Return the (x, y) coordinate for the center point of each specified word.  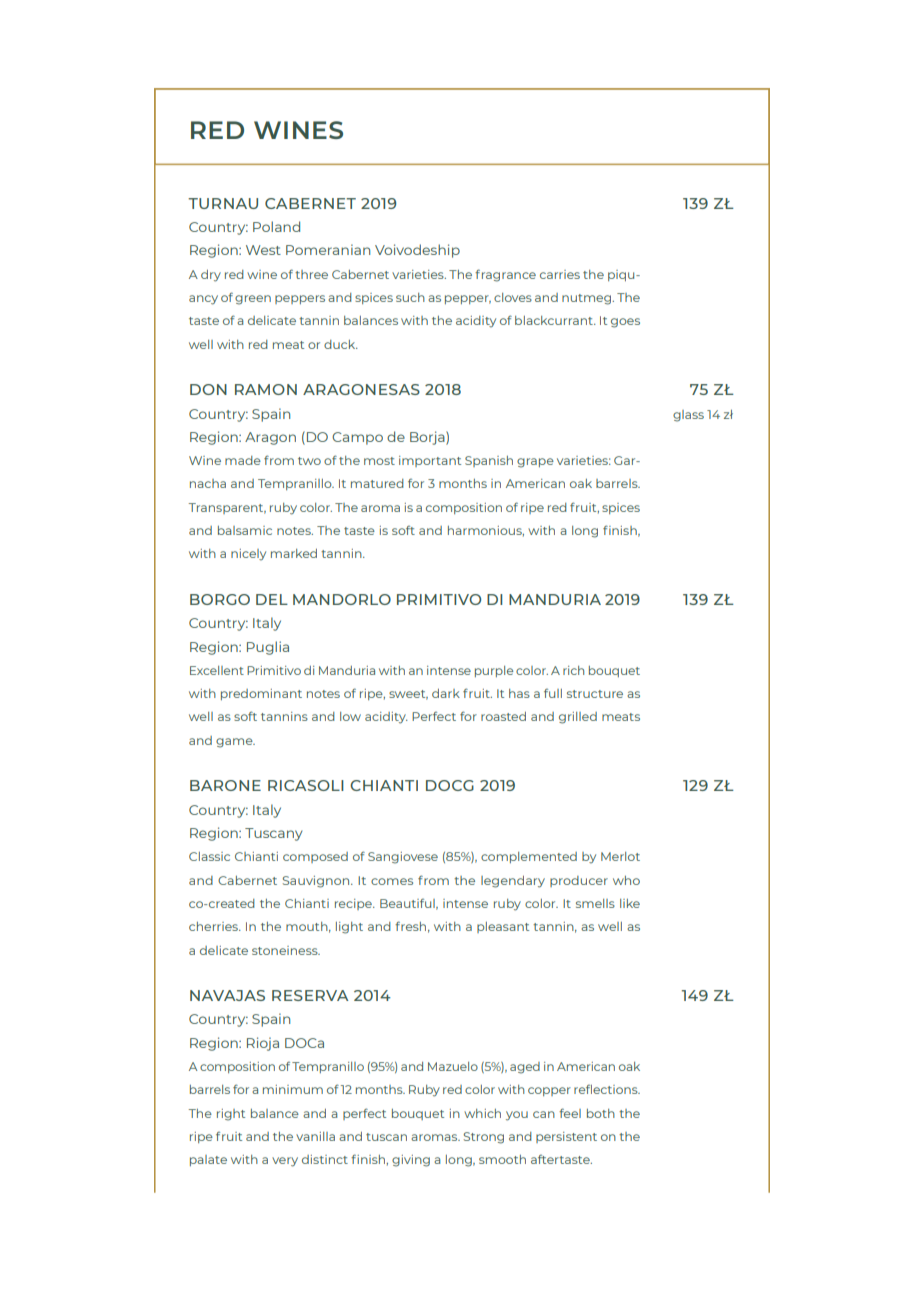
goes (625, 323)
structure (595, 694)
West (263, 250)
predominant (261, 694)
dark (446, 693)
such (410, 297)
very (285, 1162)
